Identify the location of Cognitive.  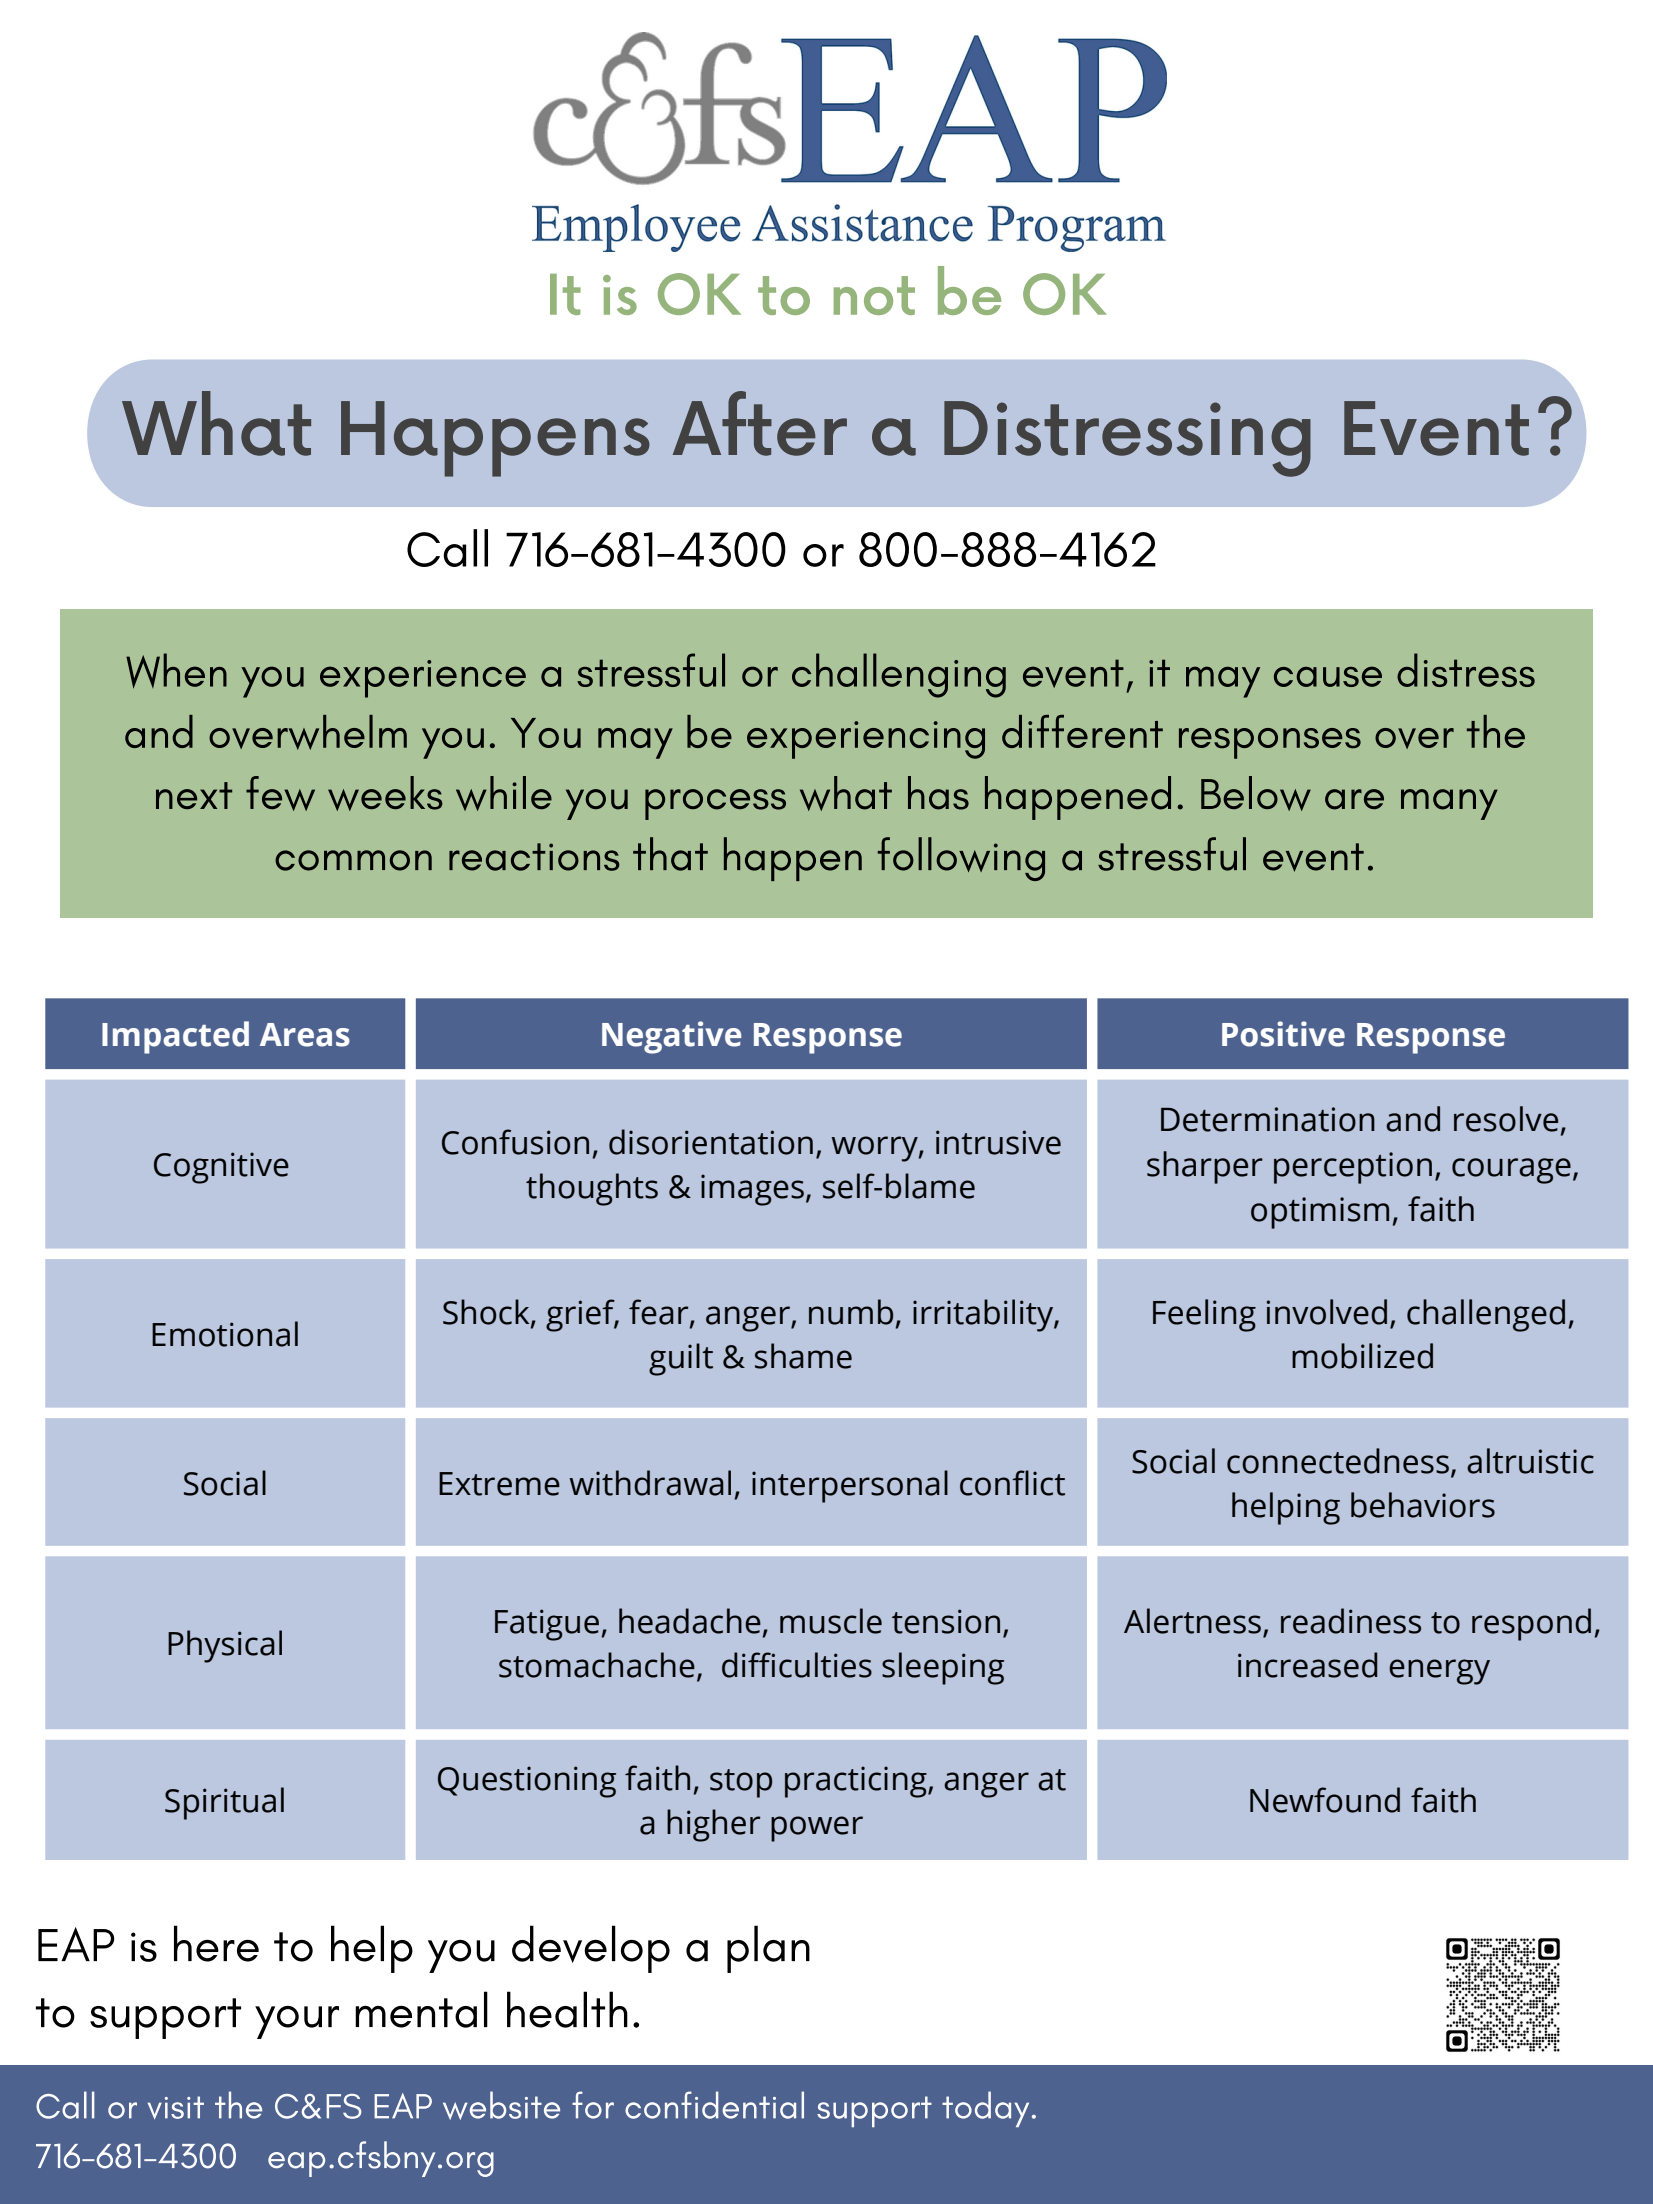
(221, 1168).
